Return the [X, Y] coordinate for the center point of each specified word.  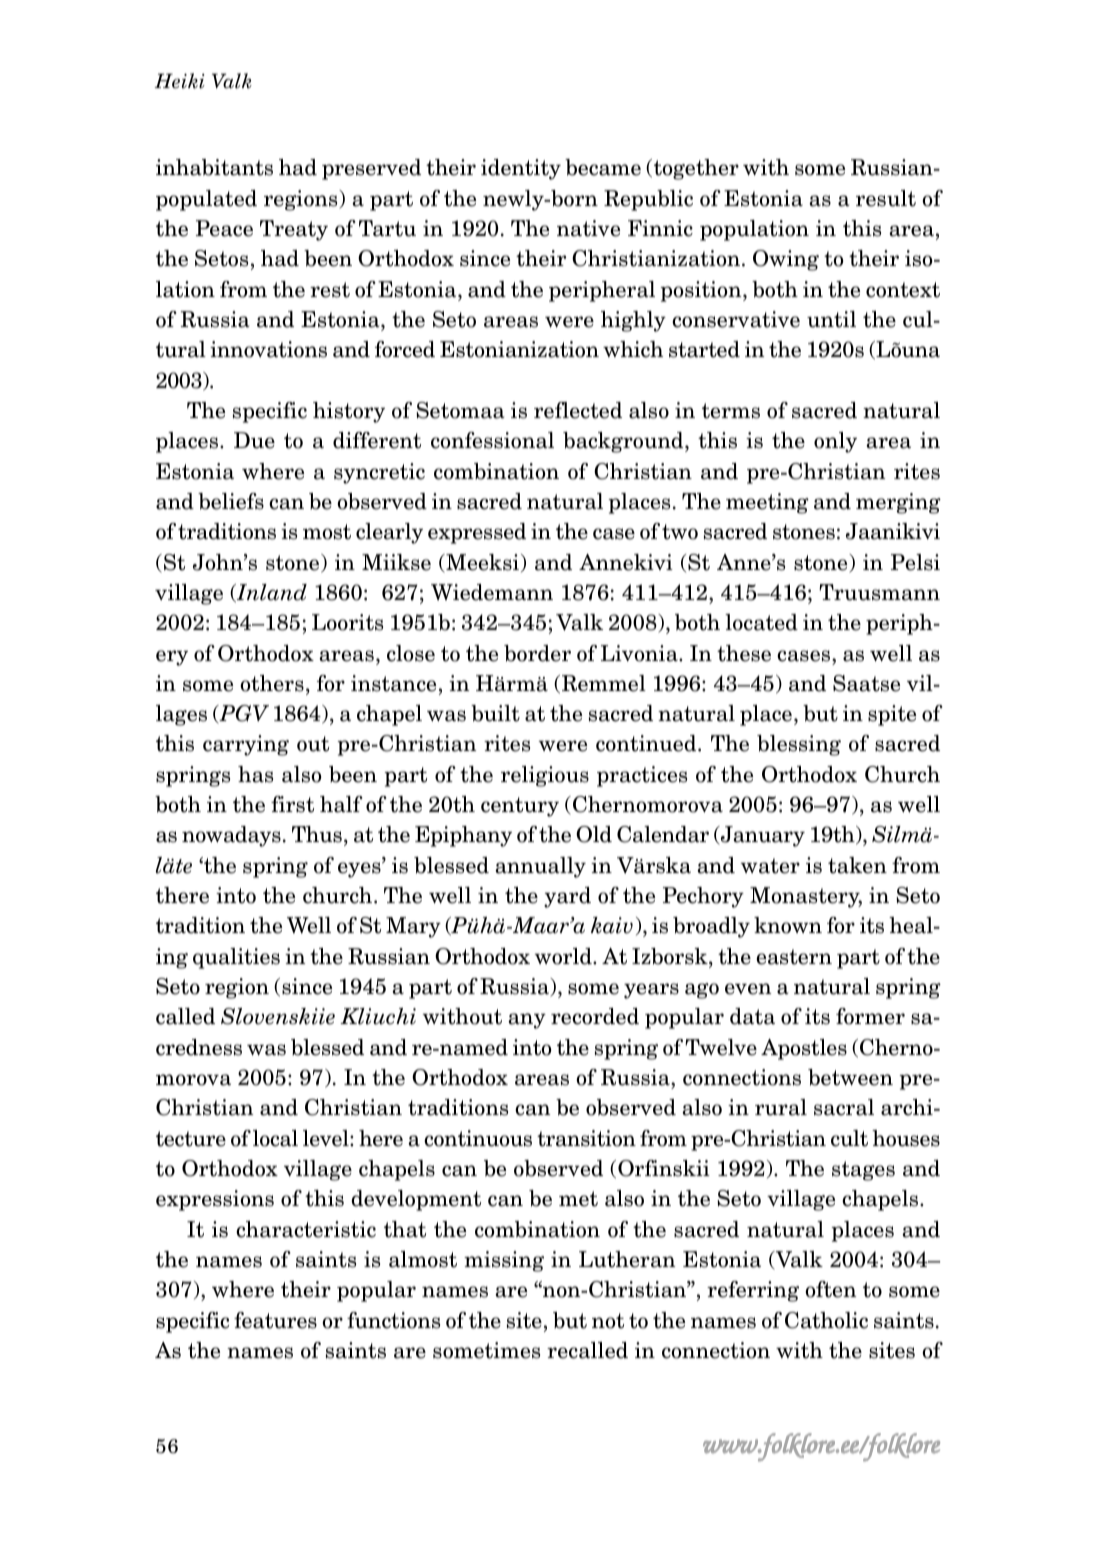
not [608, 1321]
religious [545, 776]
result [886, 198]
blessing [799, 745]
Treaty [294, 230]
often [831, 1289]
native [588, 228]
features [275, 1320]
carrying [246, 745]
